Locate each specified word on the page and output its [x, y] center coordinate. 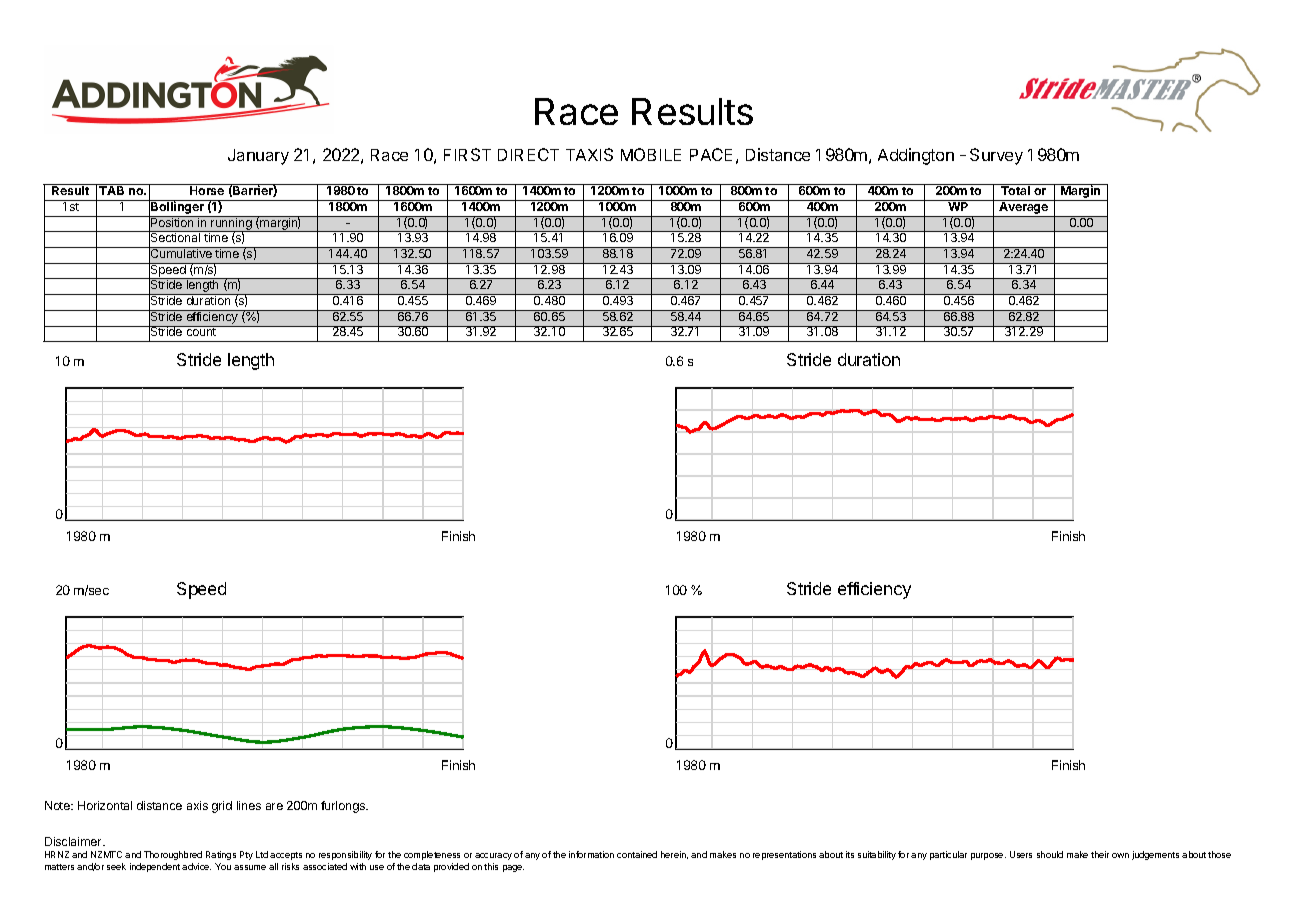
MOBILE [651, 154]
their [1100, 854]
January [258, 157]
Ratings [221, 855]
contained [637, 854]
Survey [996, 156]
